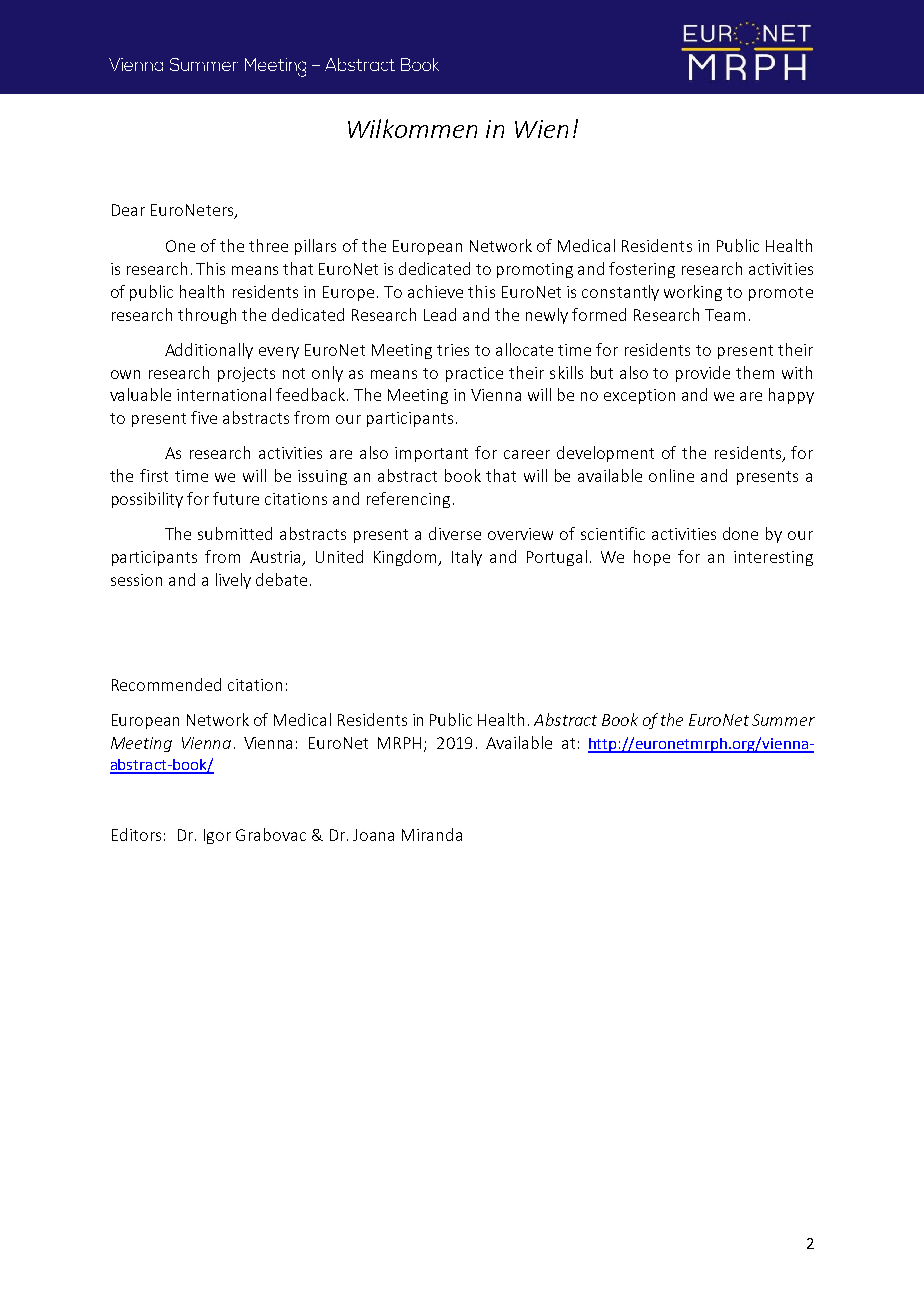  I want to click on interesting, so click(773, 558).
